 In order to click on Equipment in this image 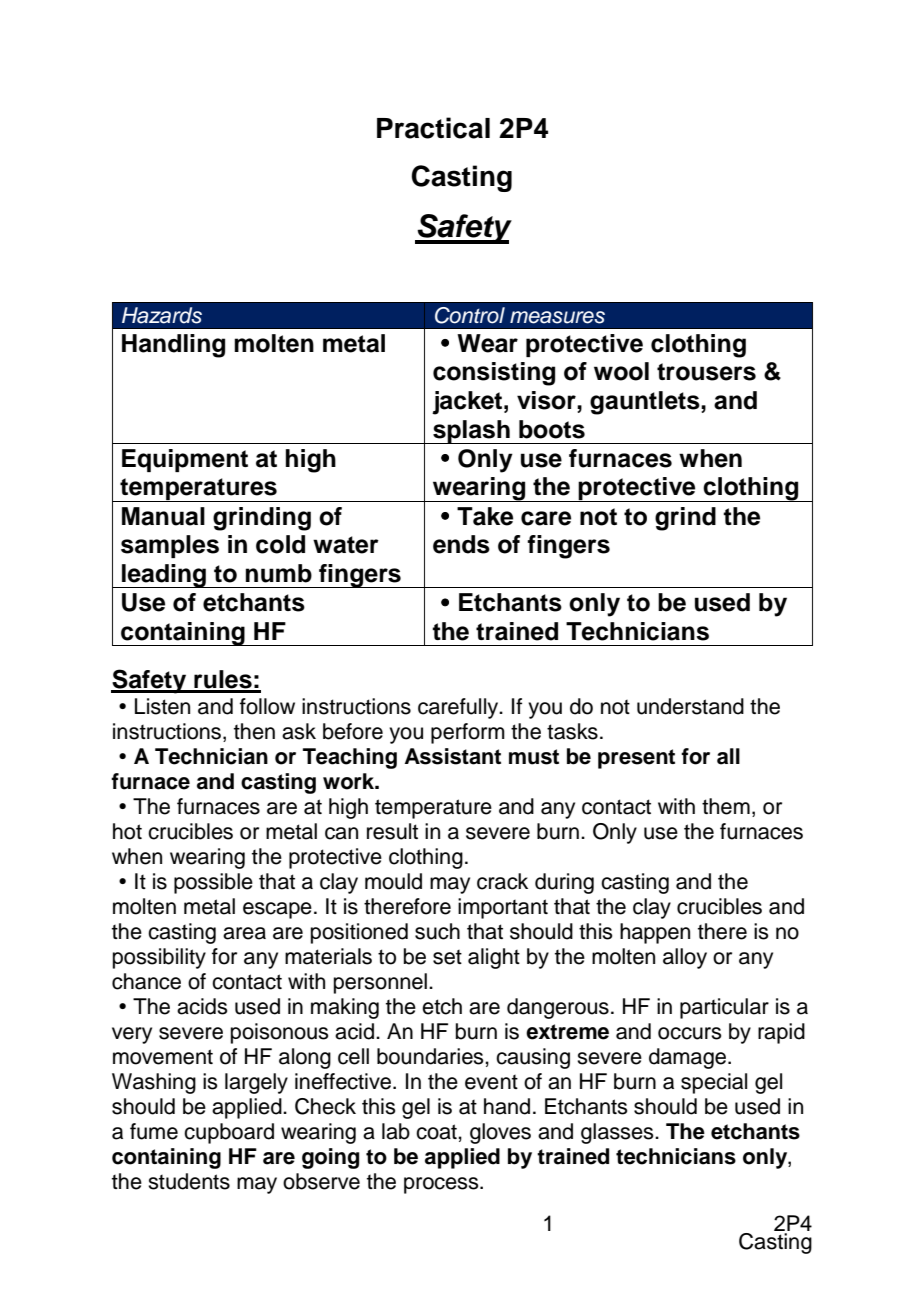, I will do `click(185, 460)`.
